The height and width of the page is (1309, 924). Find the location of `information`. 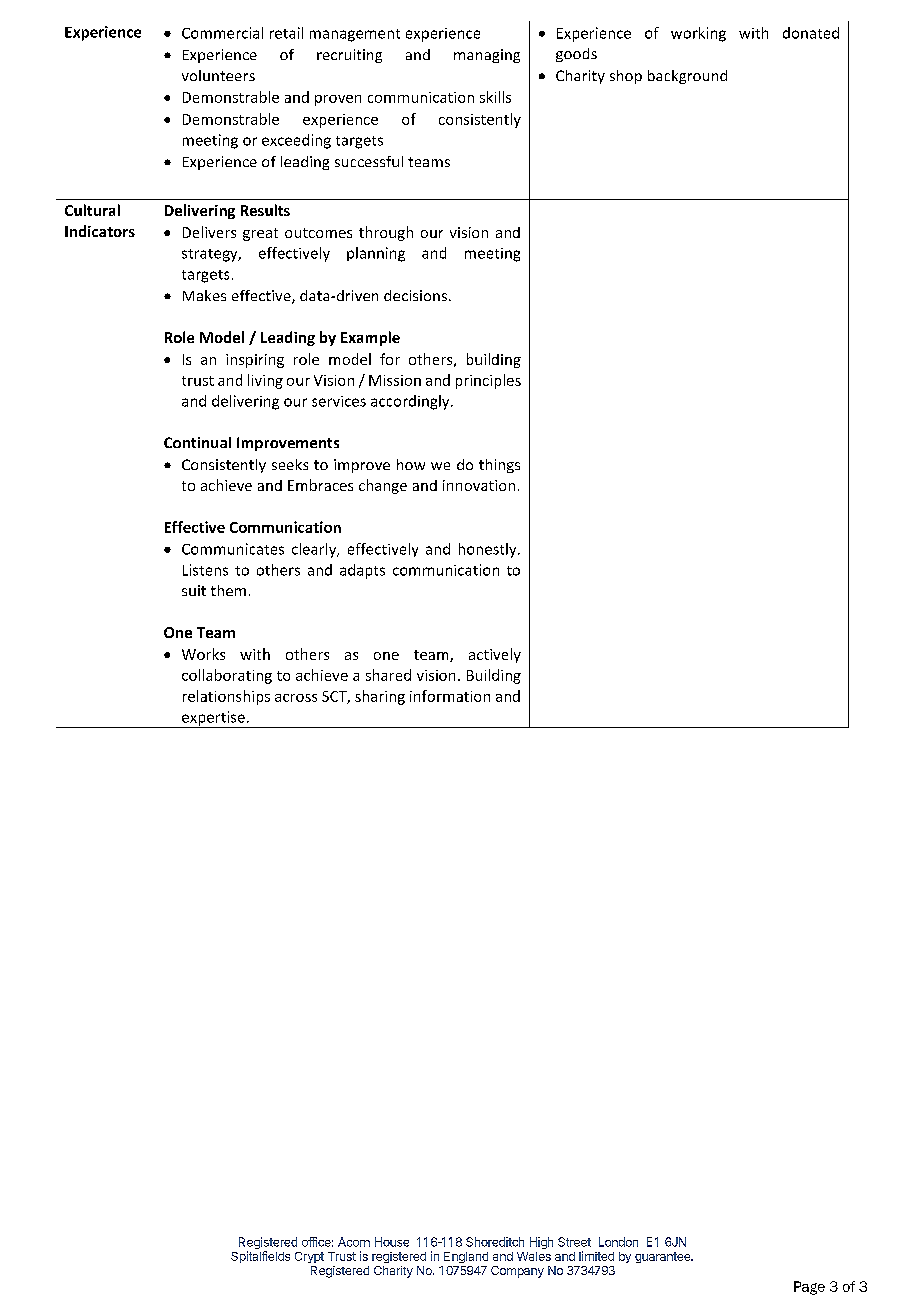

information is located at coordinates (450, 696).
